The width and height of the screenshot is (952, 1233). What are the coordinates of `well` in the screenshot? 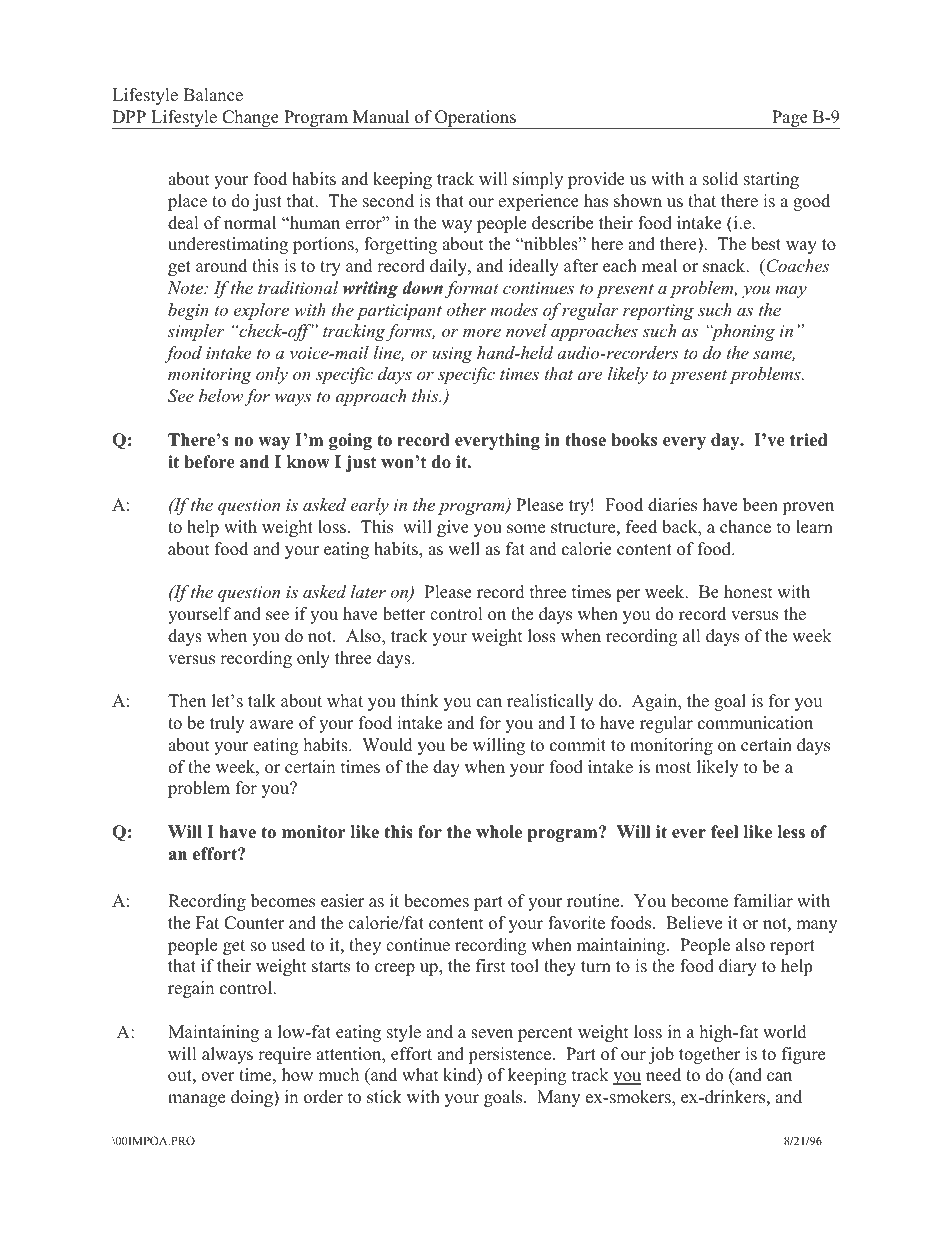 It's located at (464, 549).
